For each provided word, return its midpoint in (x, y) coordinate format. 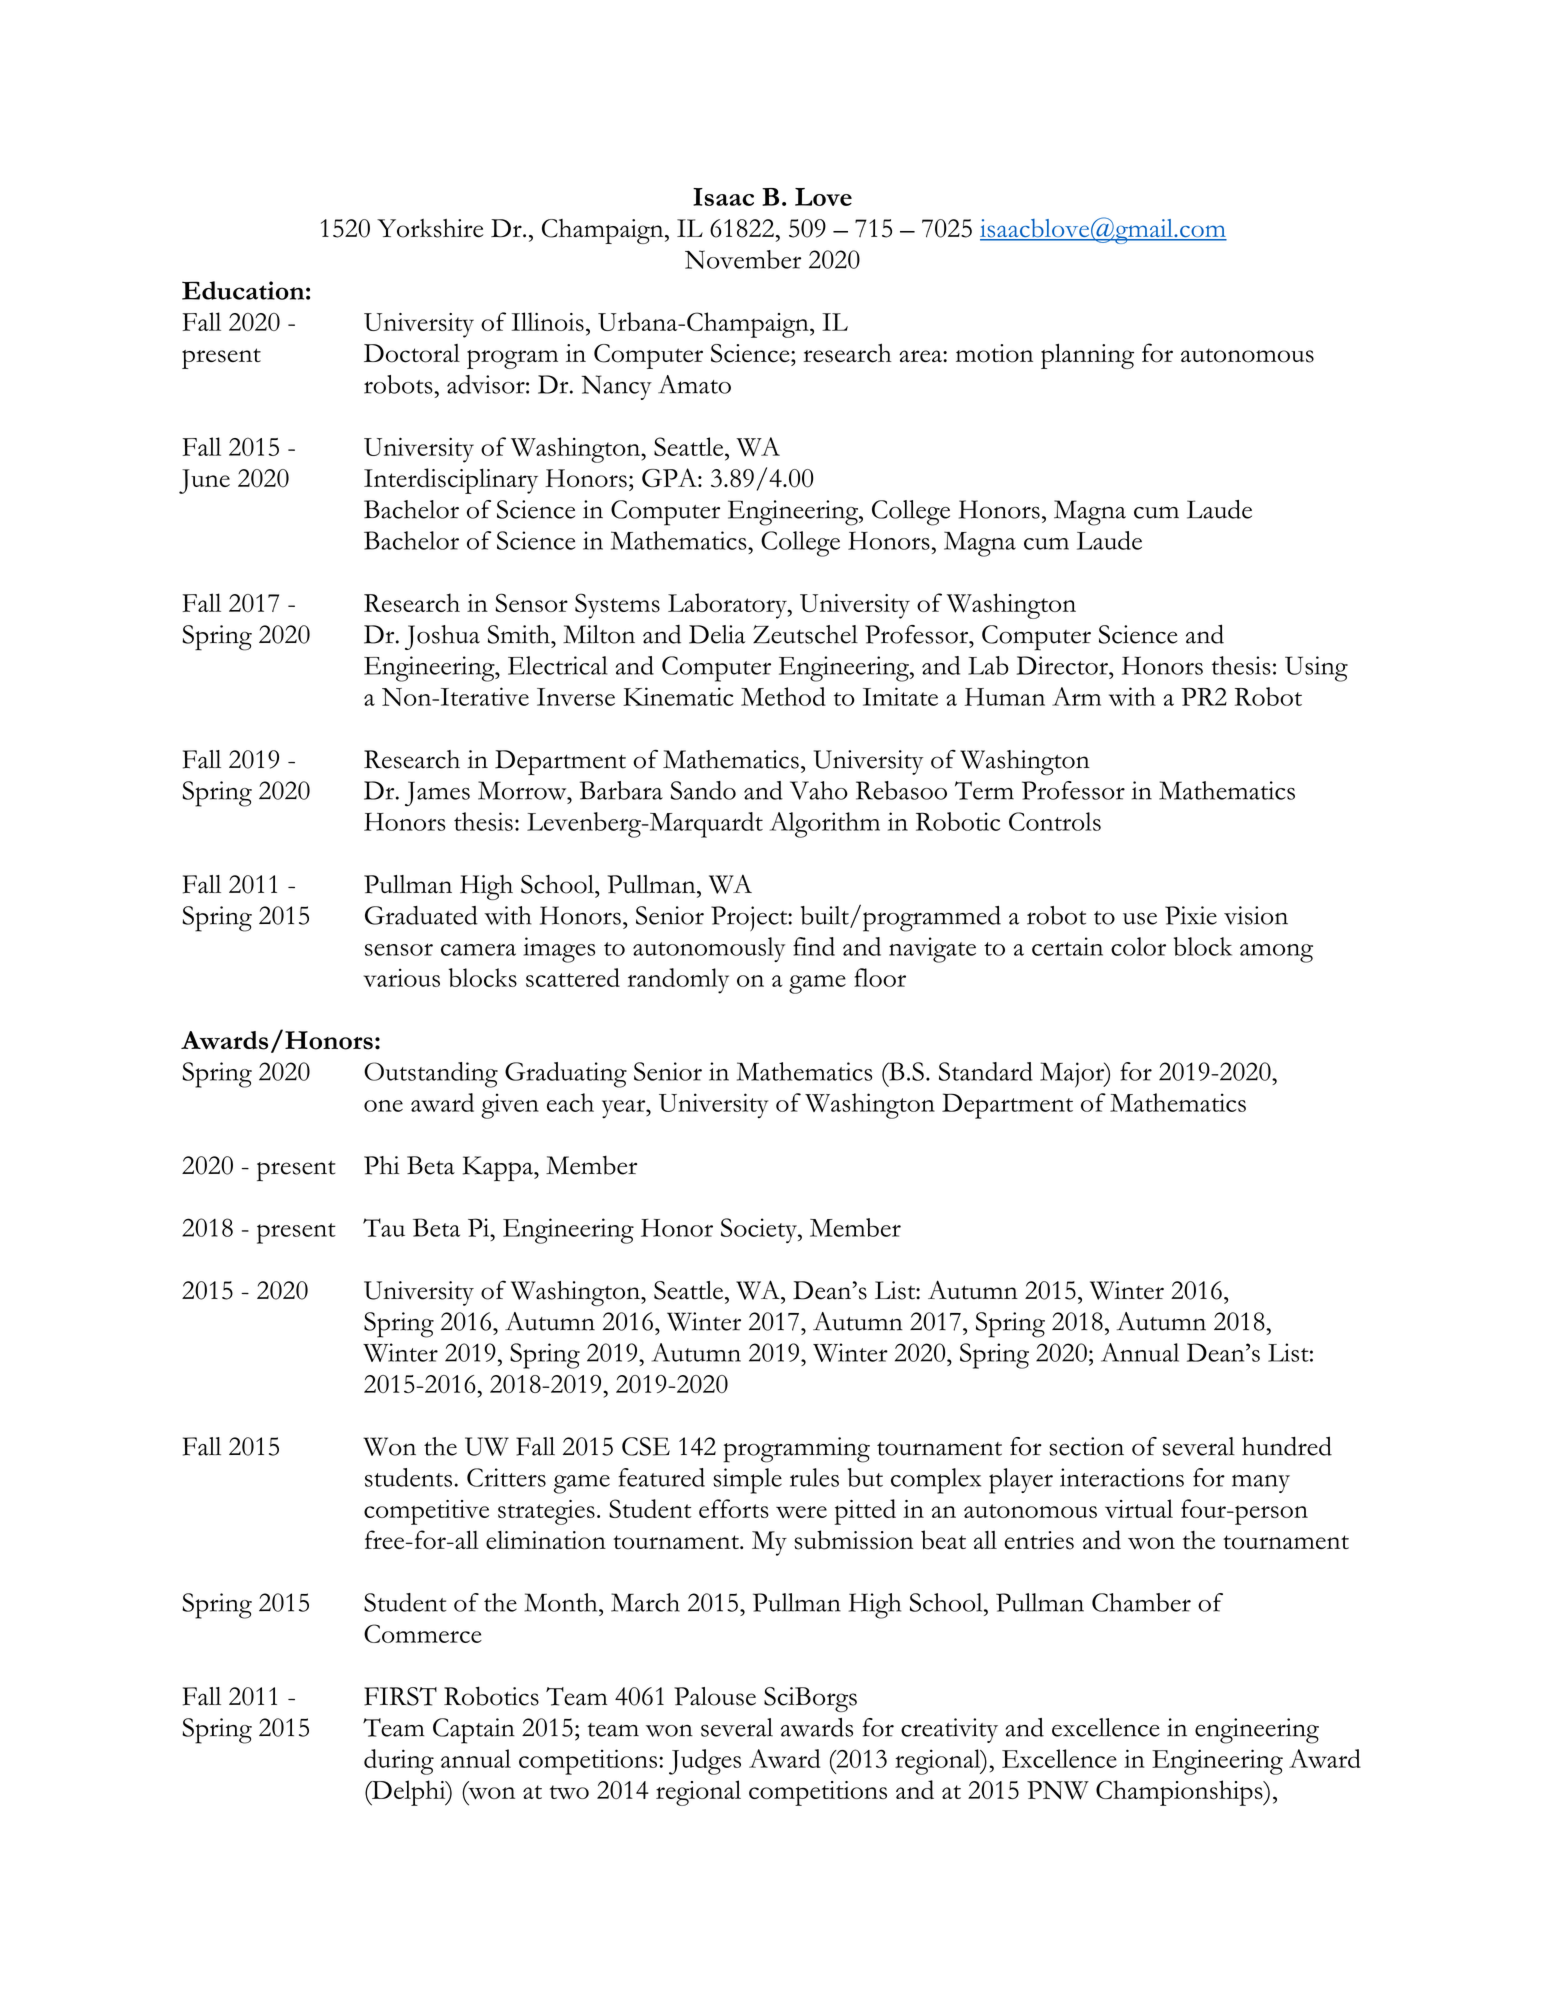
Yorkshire (430, 228)
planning (1087, 356)
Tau (384, 1227)
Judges (705, 1762)
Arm (1076, 696)
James (437, 793)
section (1086, 1446)
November (743, 259)
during (399, 1762)
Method (783, 696)
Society (760, 1230)
